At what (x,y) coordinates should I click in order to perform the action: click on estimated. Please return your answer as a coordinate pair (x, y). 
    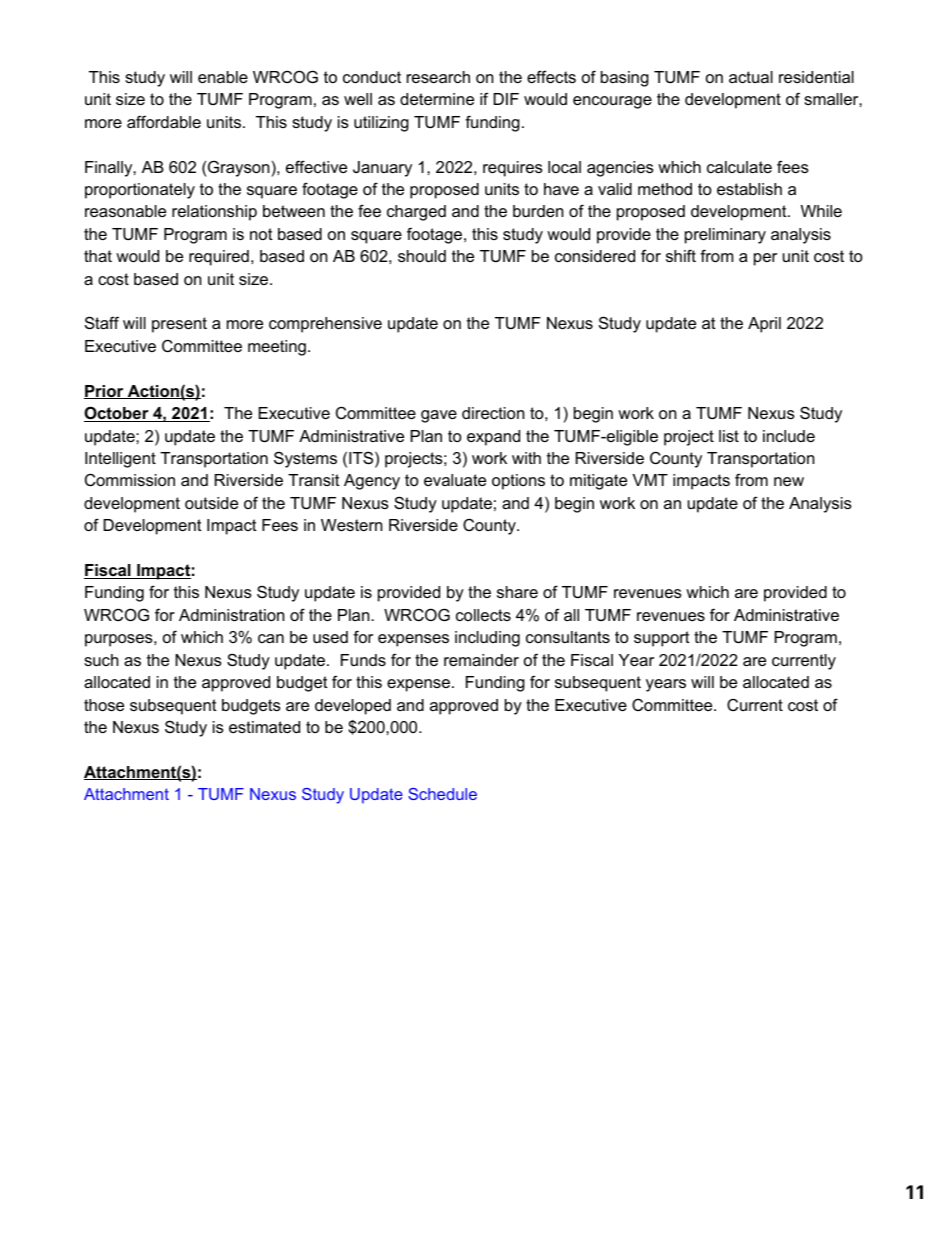
    Looking at the image, I should click on (264, 727).
